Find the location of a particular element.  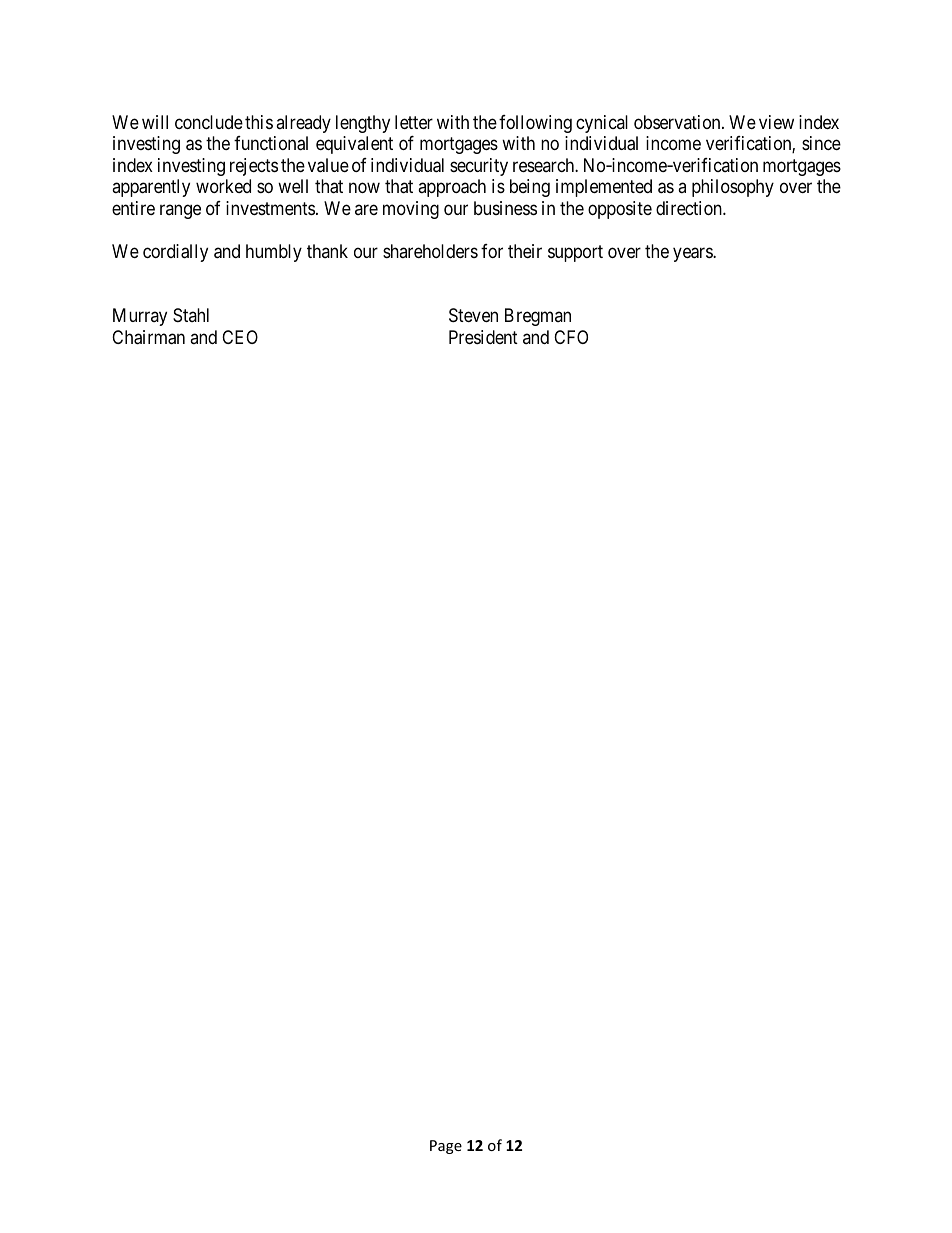

philosophy is located at coordinates (733, 188).
